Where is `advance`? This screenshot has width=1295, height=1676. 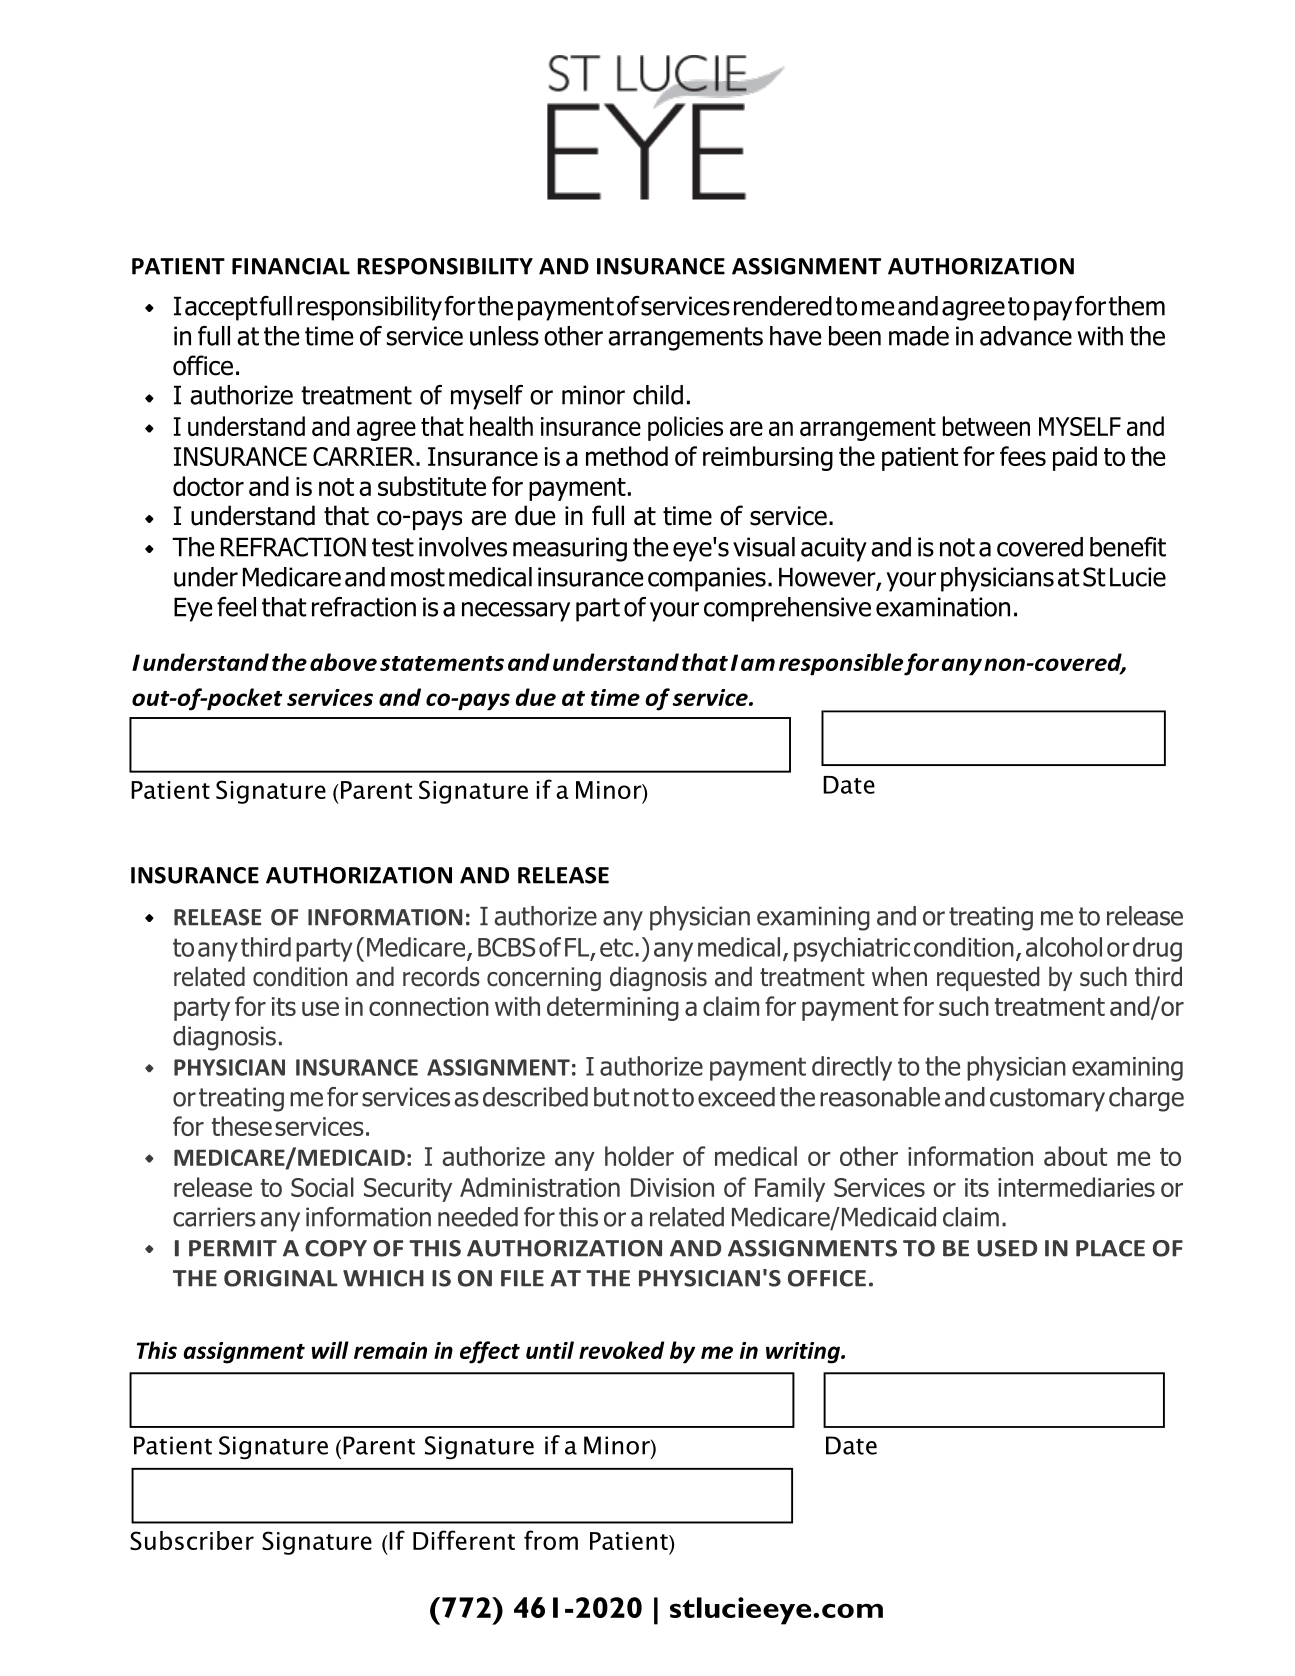 advance is located at coordinates (1026, 336).
